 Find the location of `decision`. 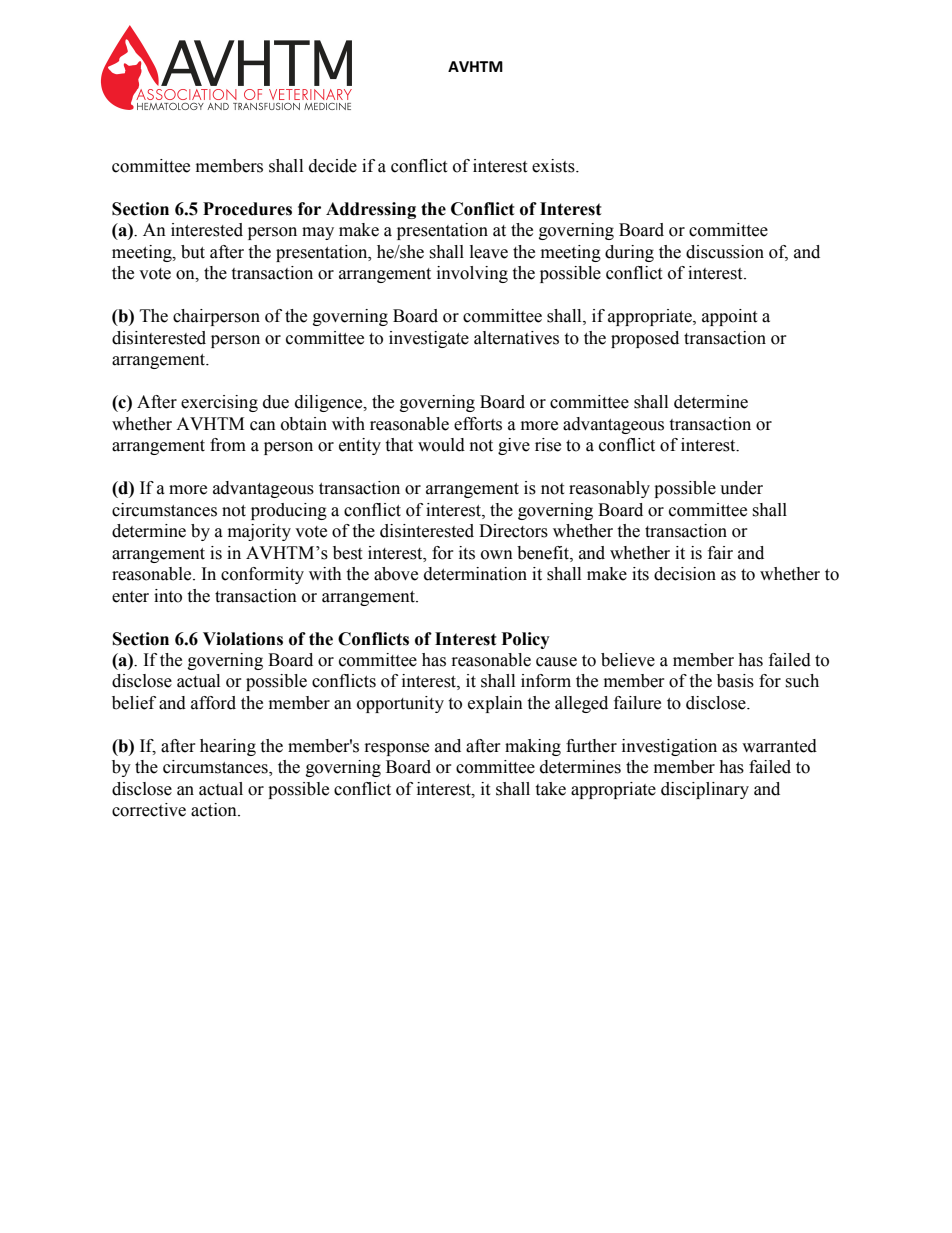

decision is located at coordinates (685, 574).
